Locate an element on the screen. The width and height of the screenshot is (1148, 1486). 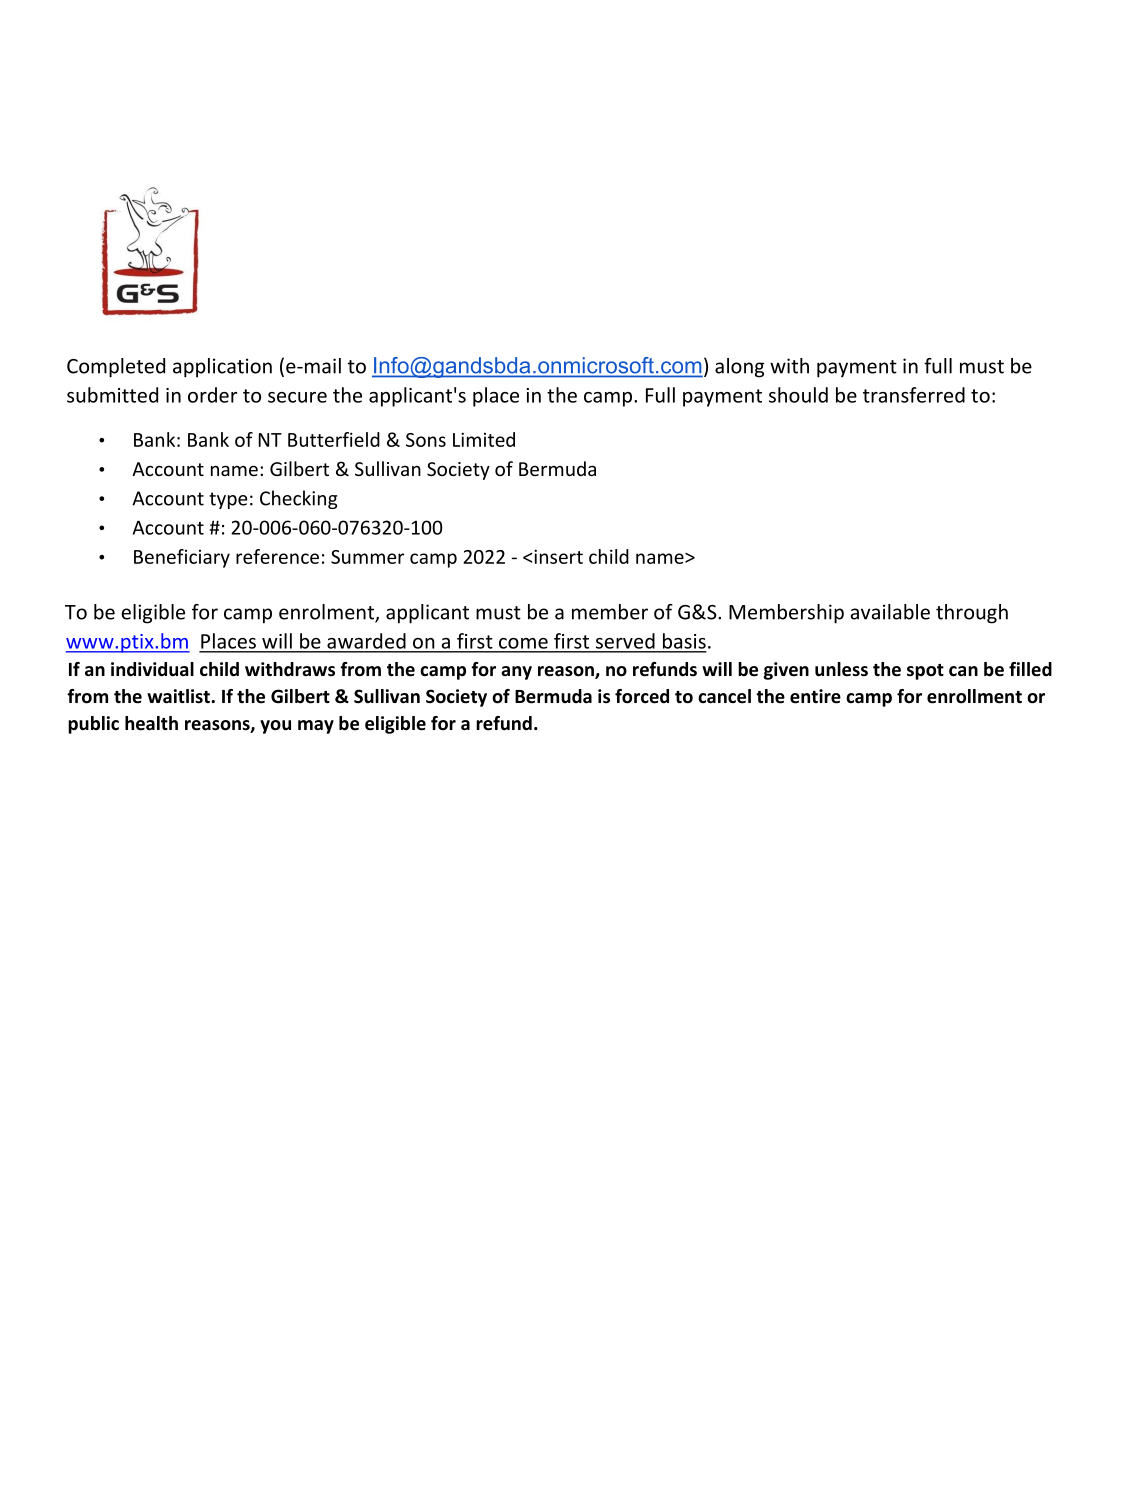
Butterfield is located at coordinates (334, 439).
